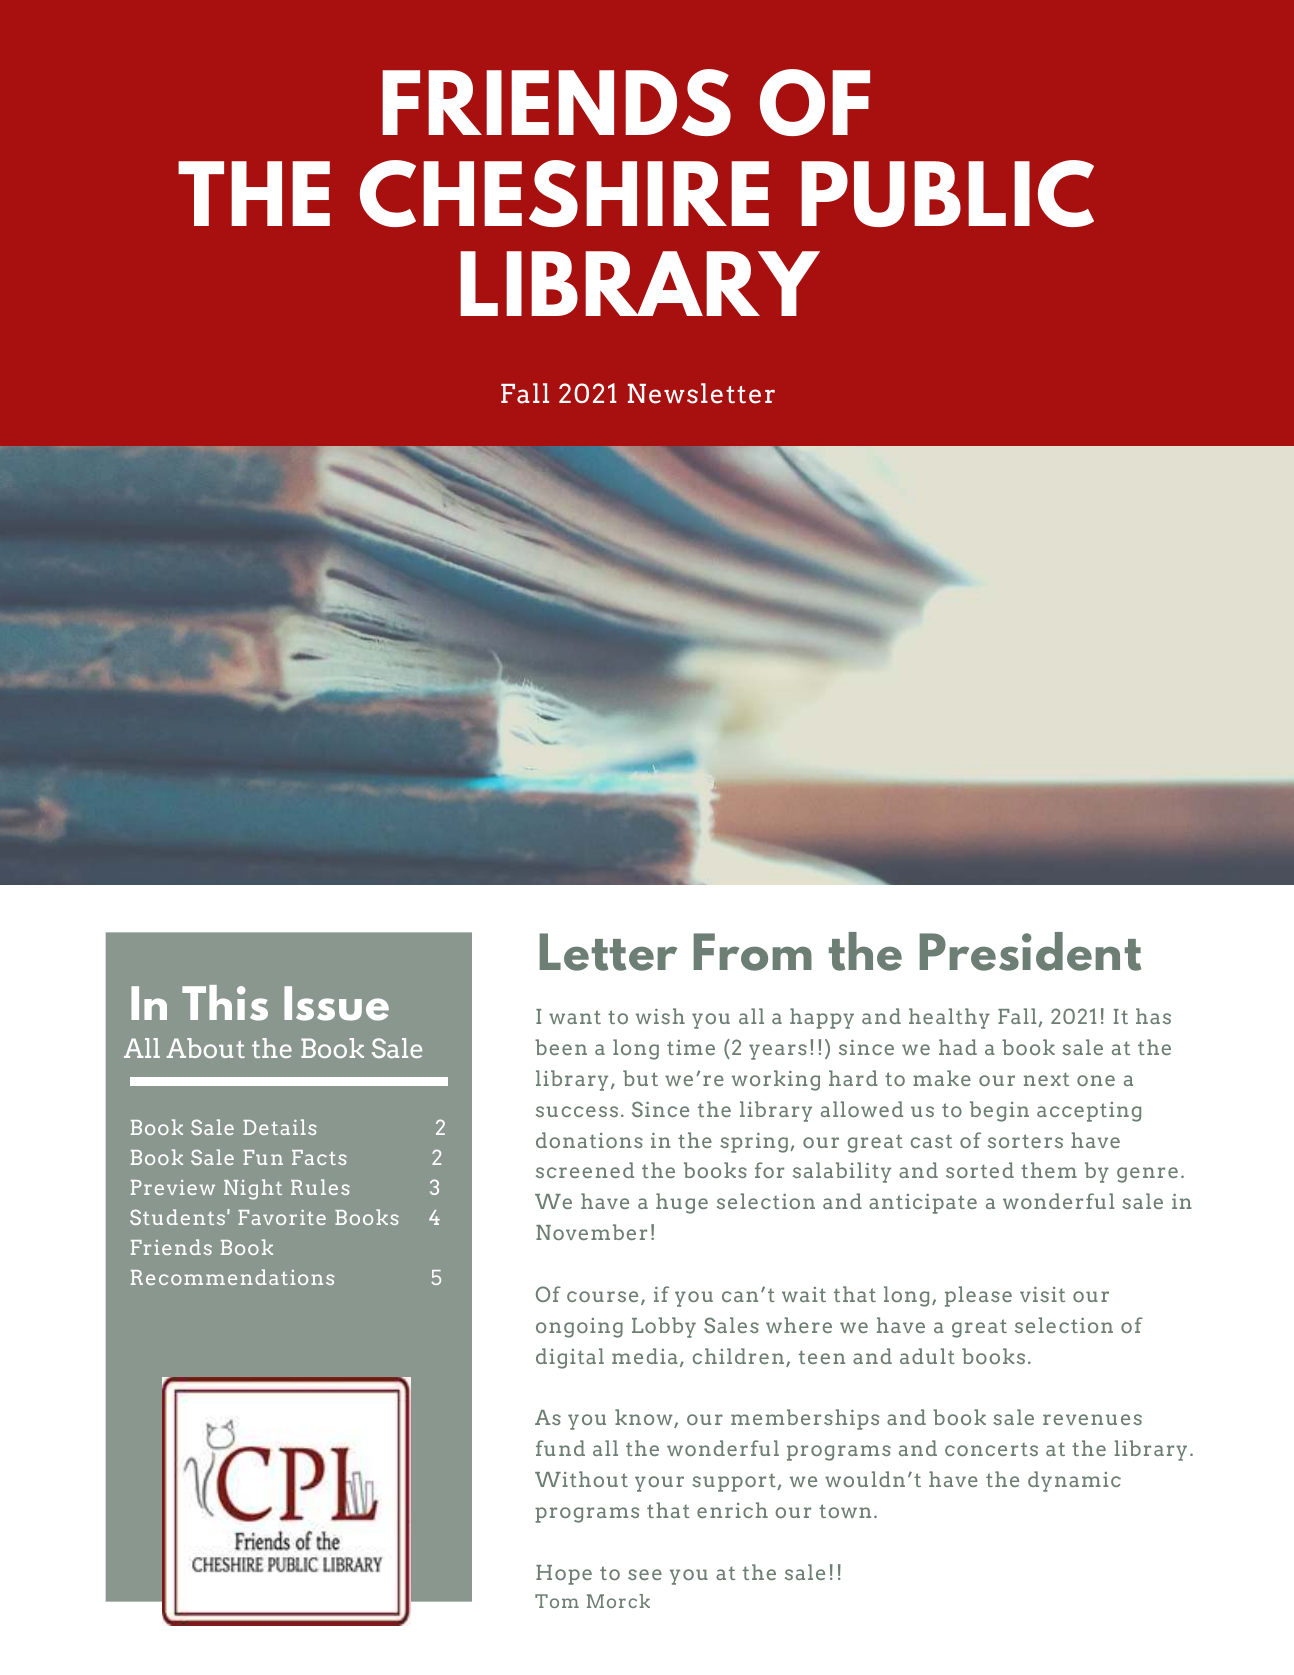 The image size is (1294, 1675). I want to click on PUBLIC, so click(947, 193).
